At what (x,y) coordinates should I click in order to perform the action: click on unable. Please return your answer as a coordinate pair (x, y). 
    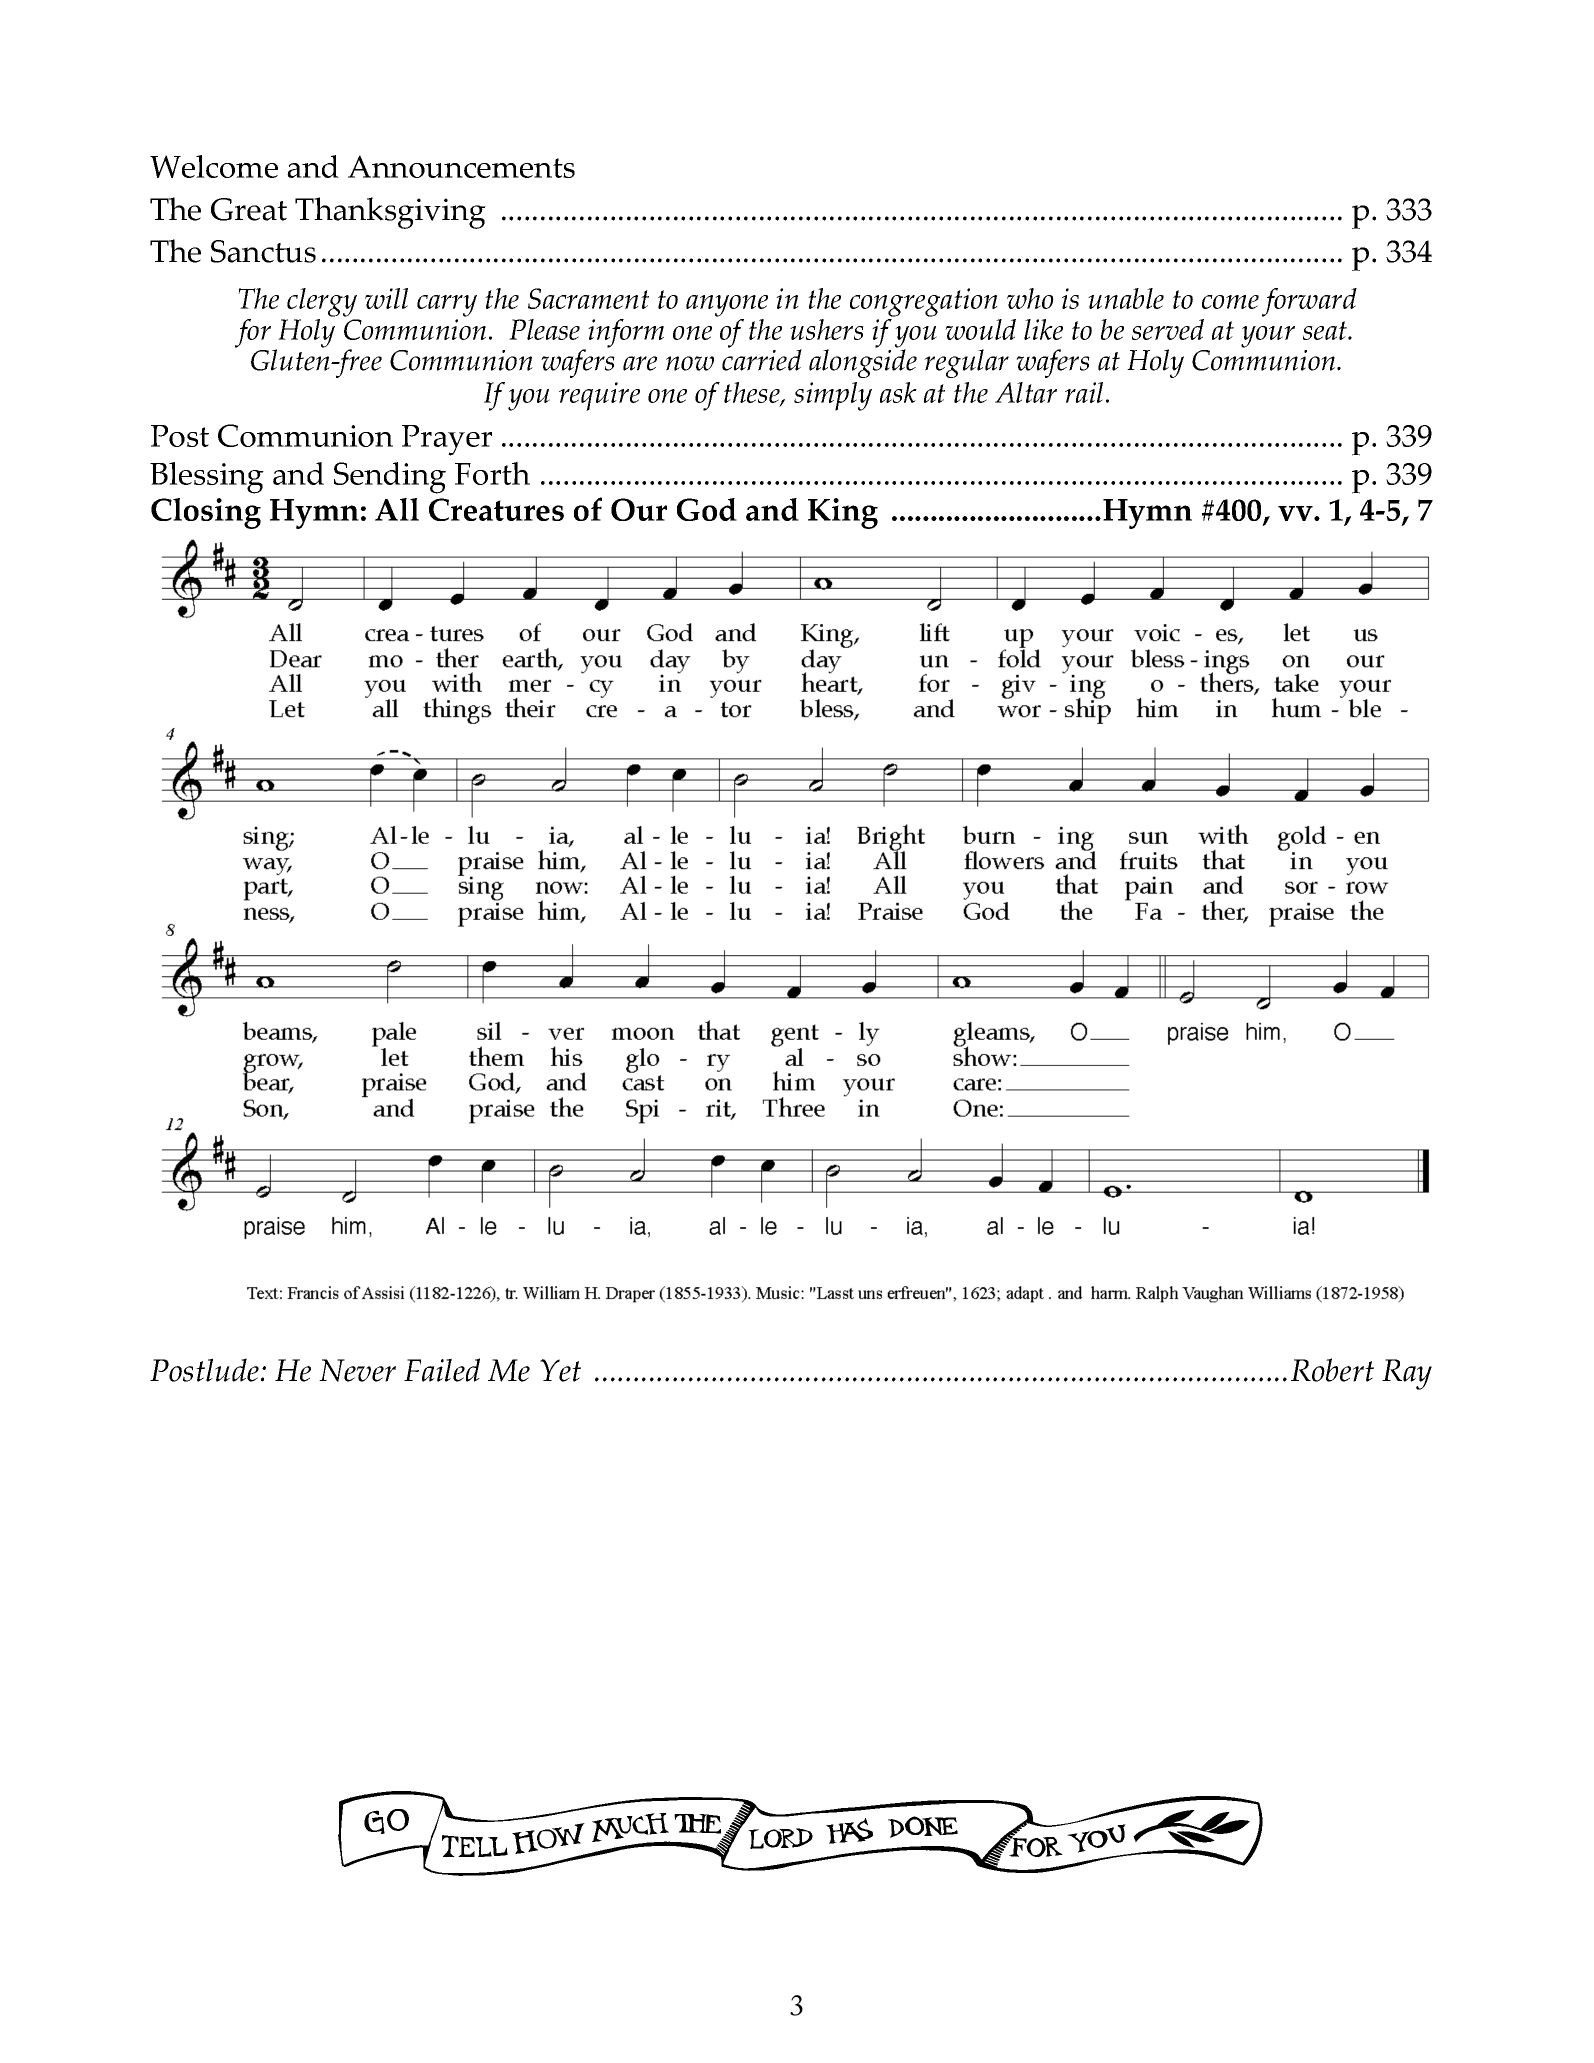
    Looking at the image, I should click on (1126, 298).
